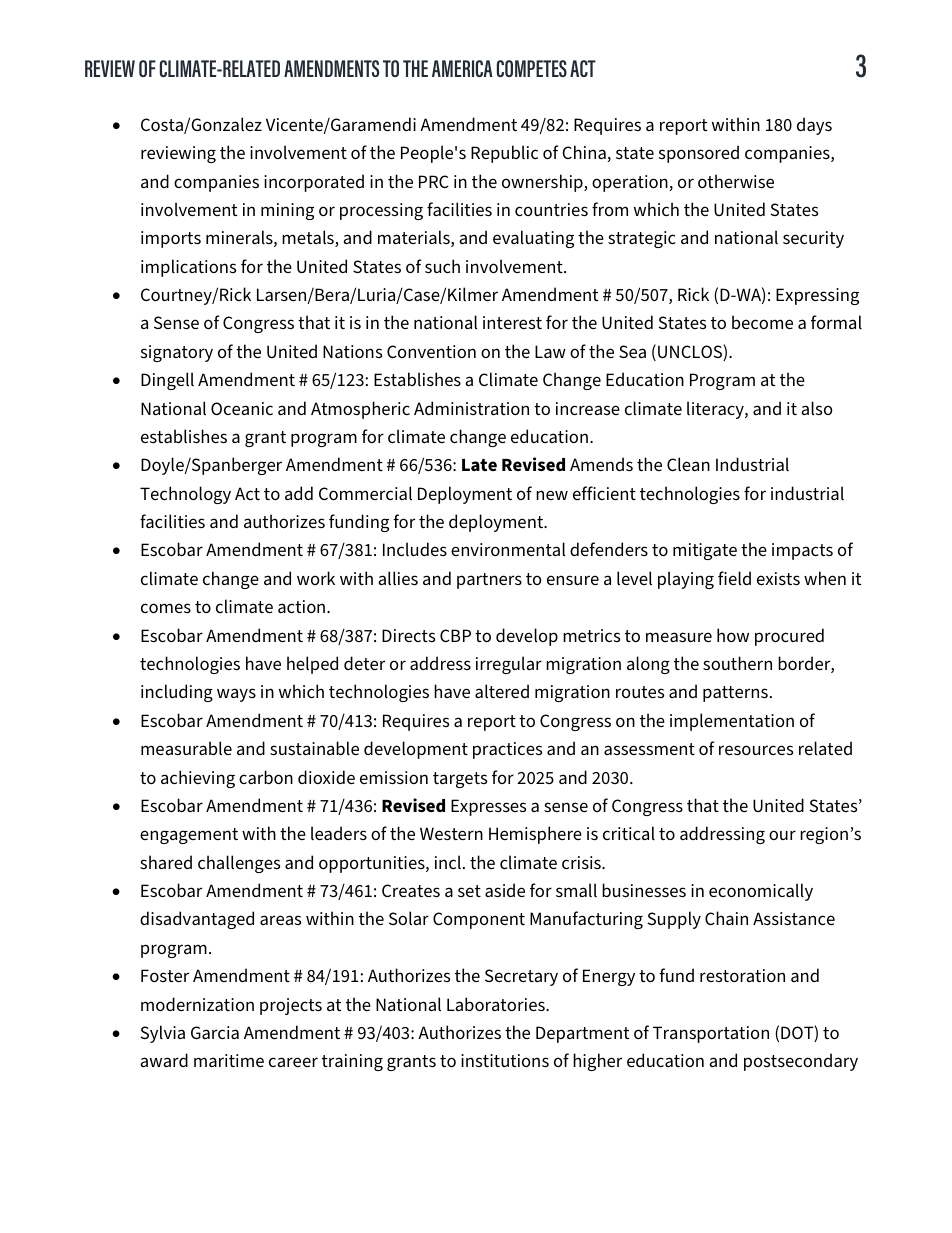  What do you see at coordinates (316, 578) in the document?
I see `work` at bounding box center [316, 578].
